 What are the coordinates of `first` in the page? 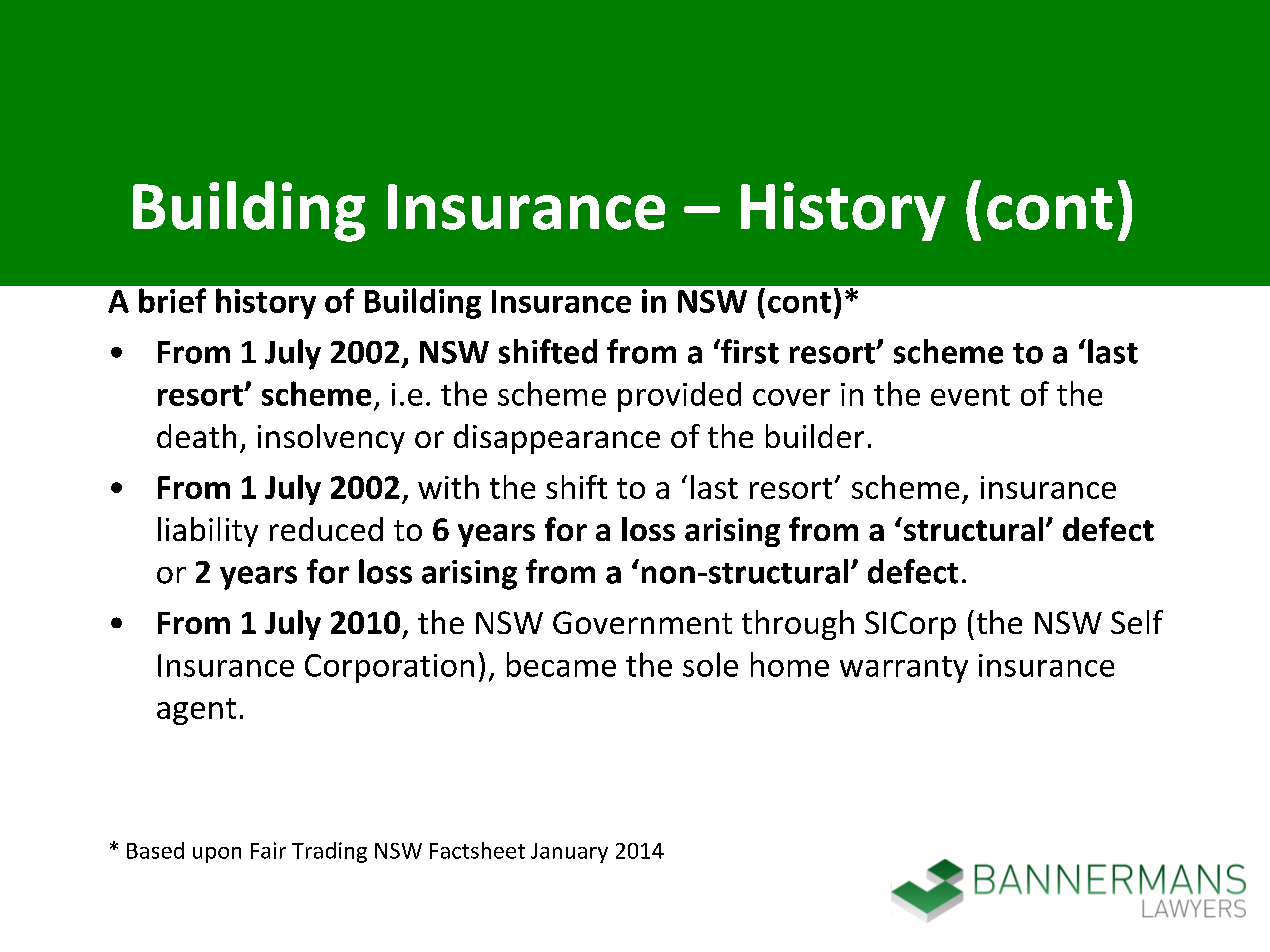 It's located at (749, 351).
